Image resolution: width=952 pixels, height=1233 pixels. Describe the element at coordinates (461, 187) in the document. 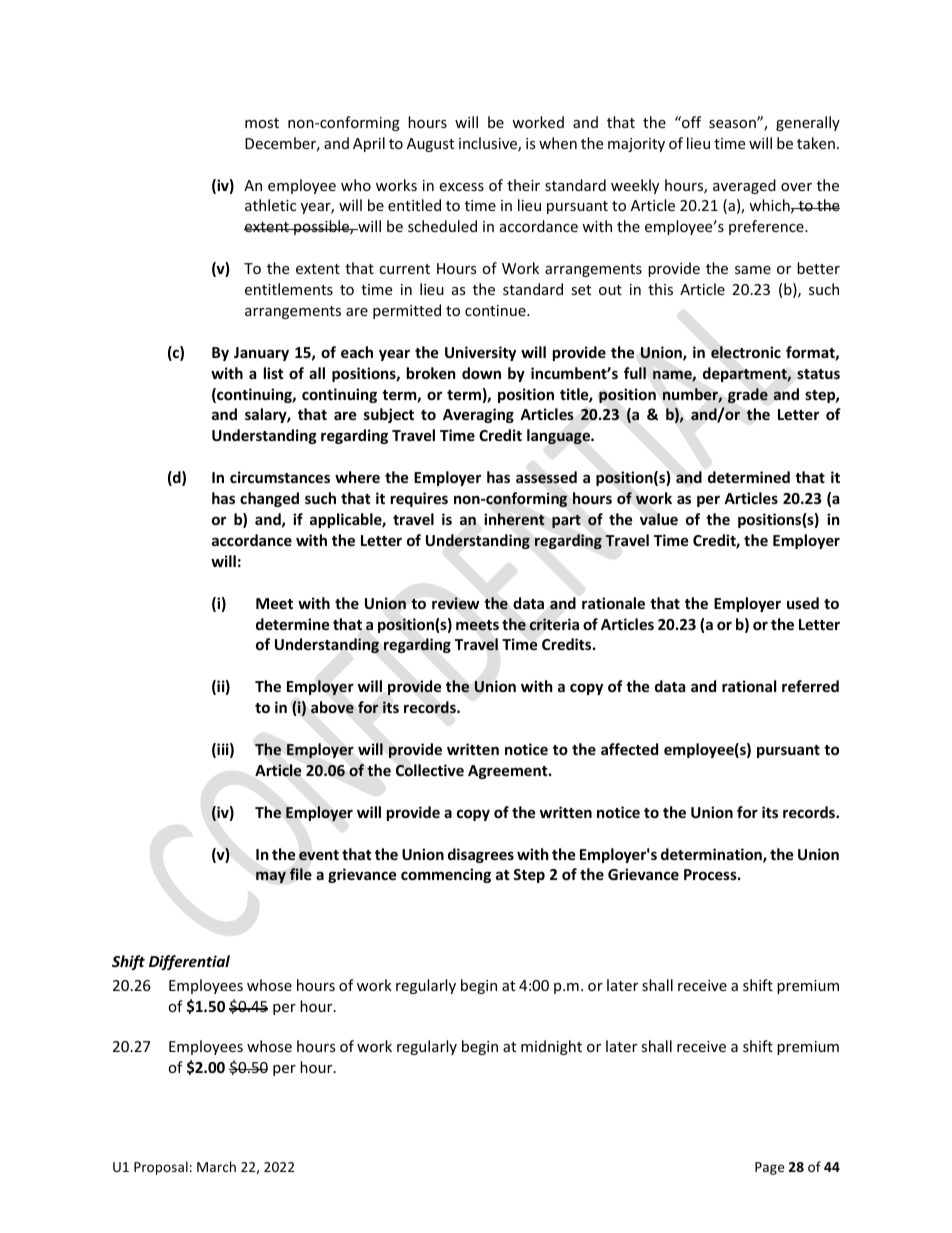

I see `excess` at that location.
